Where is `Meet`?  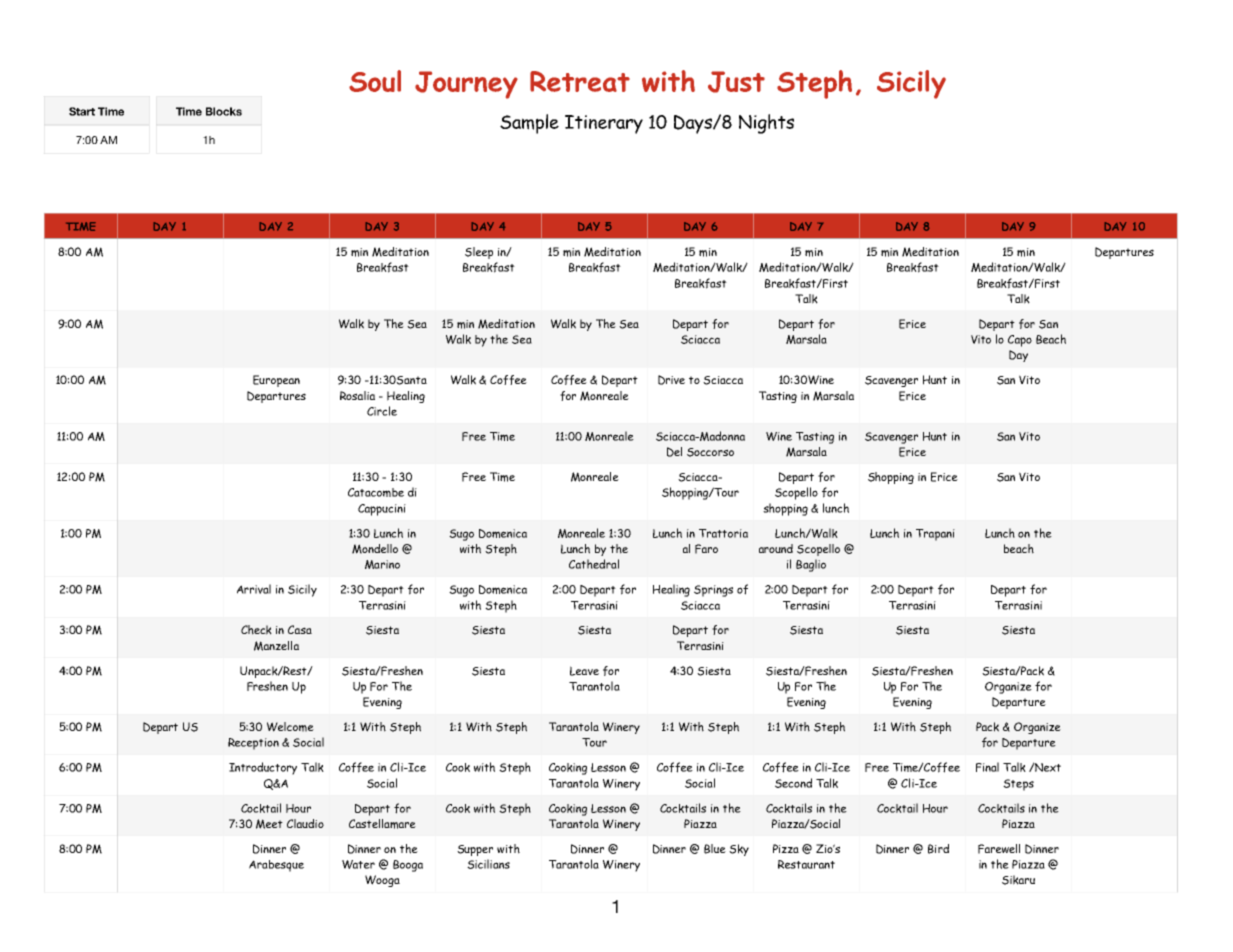
Meet is located at coordinates (269, 824).
